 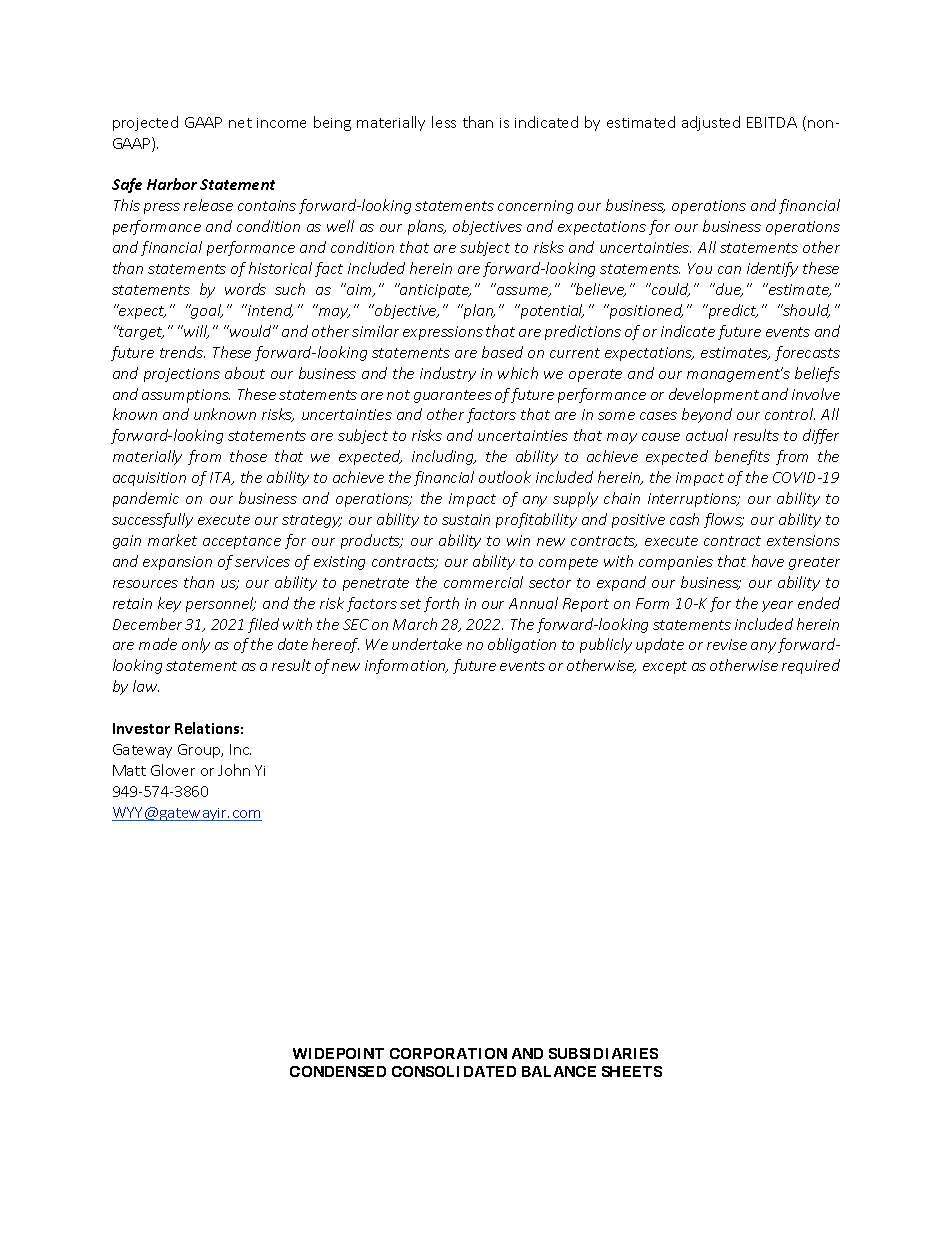 I want to click on personnel, so click(x=221, y=604).
